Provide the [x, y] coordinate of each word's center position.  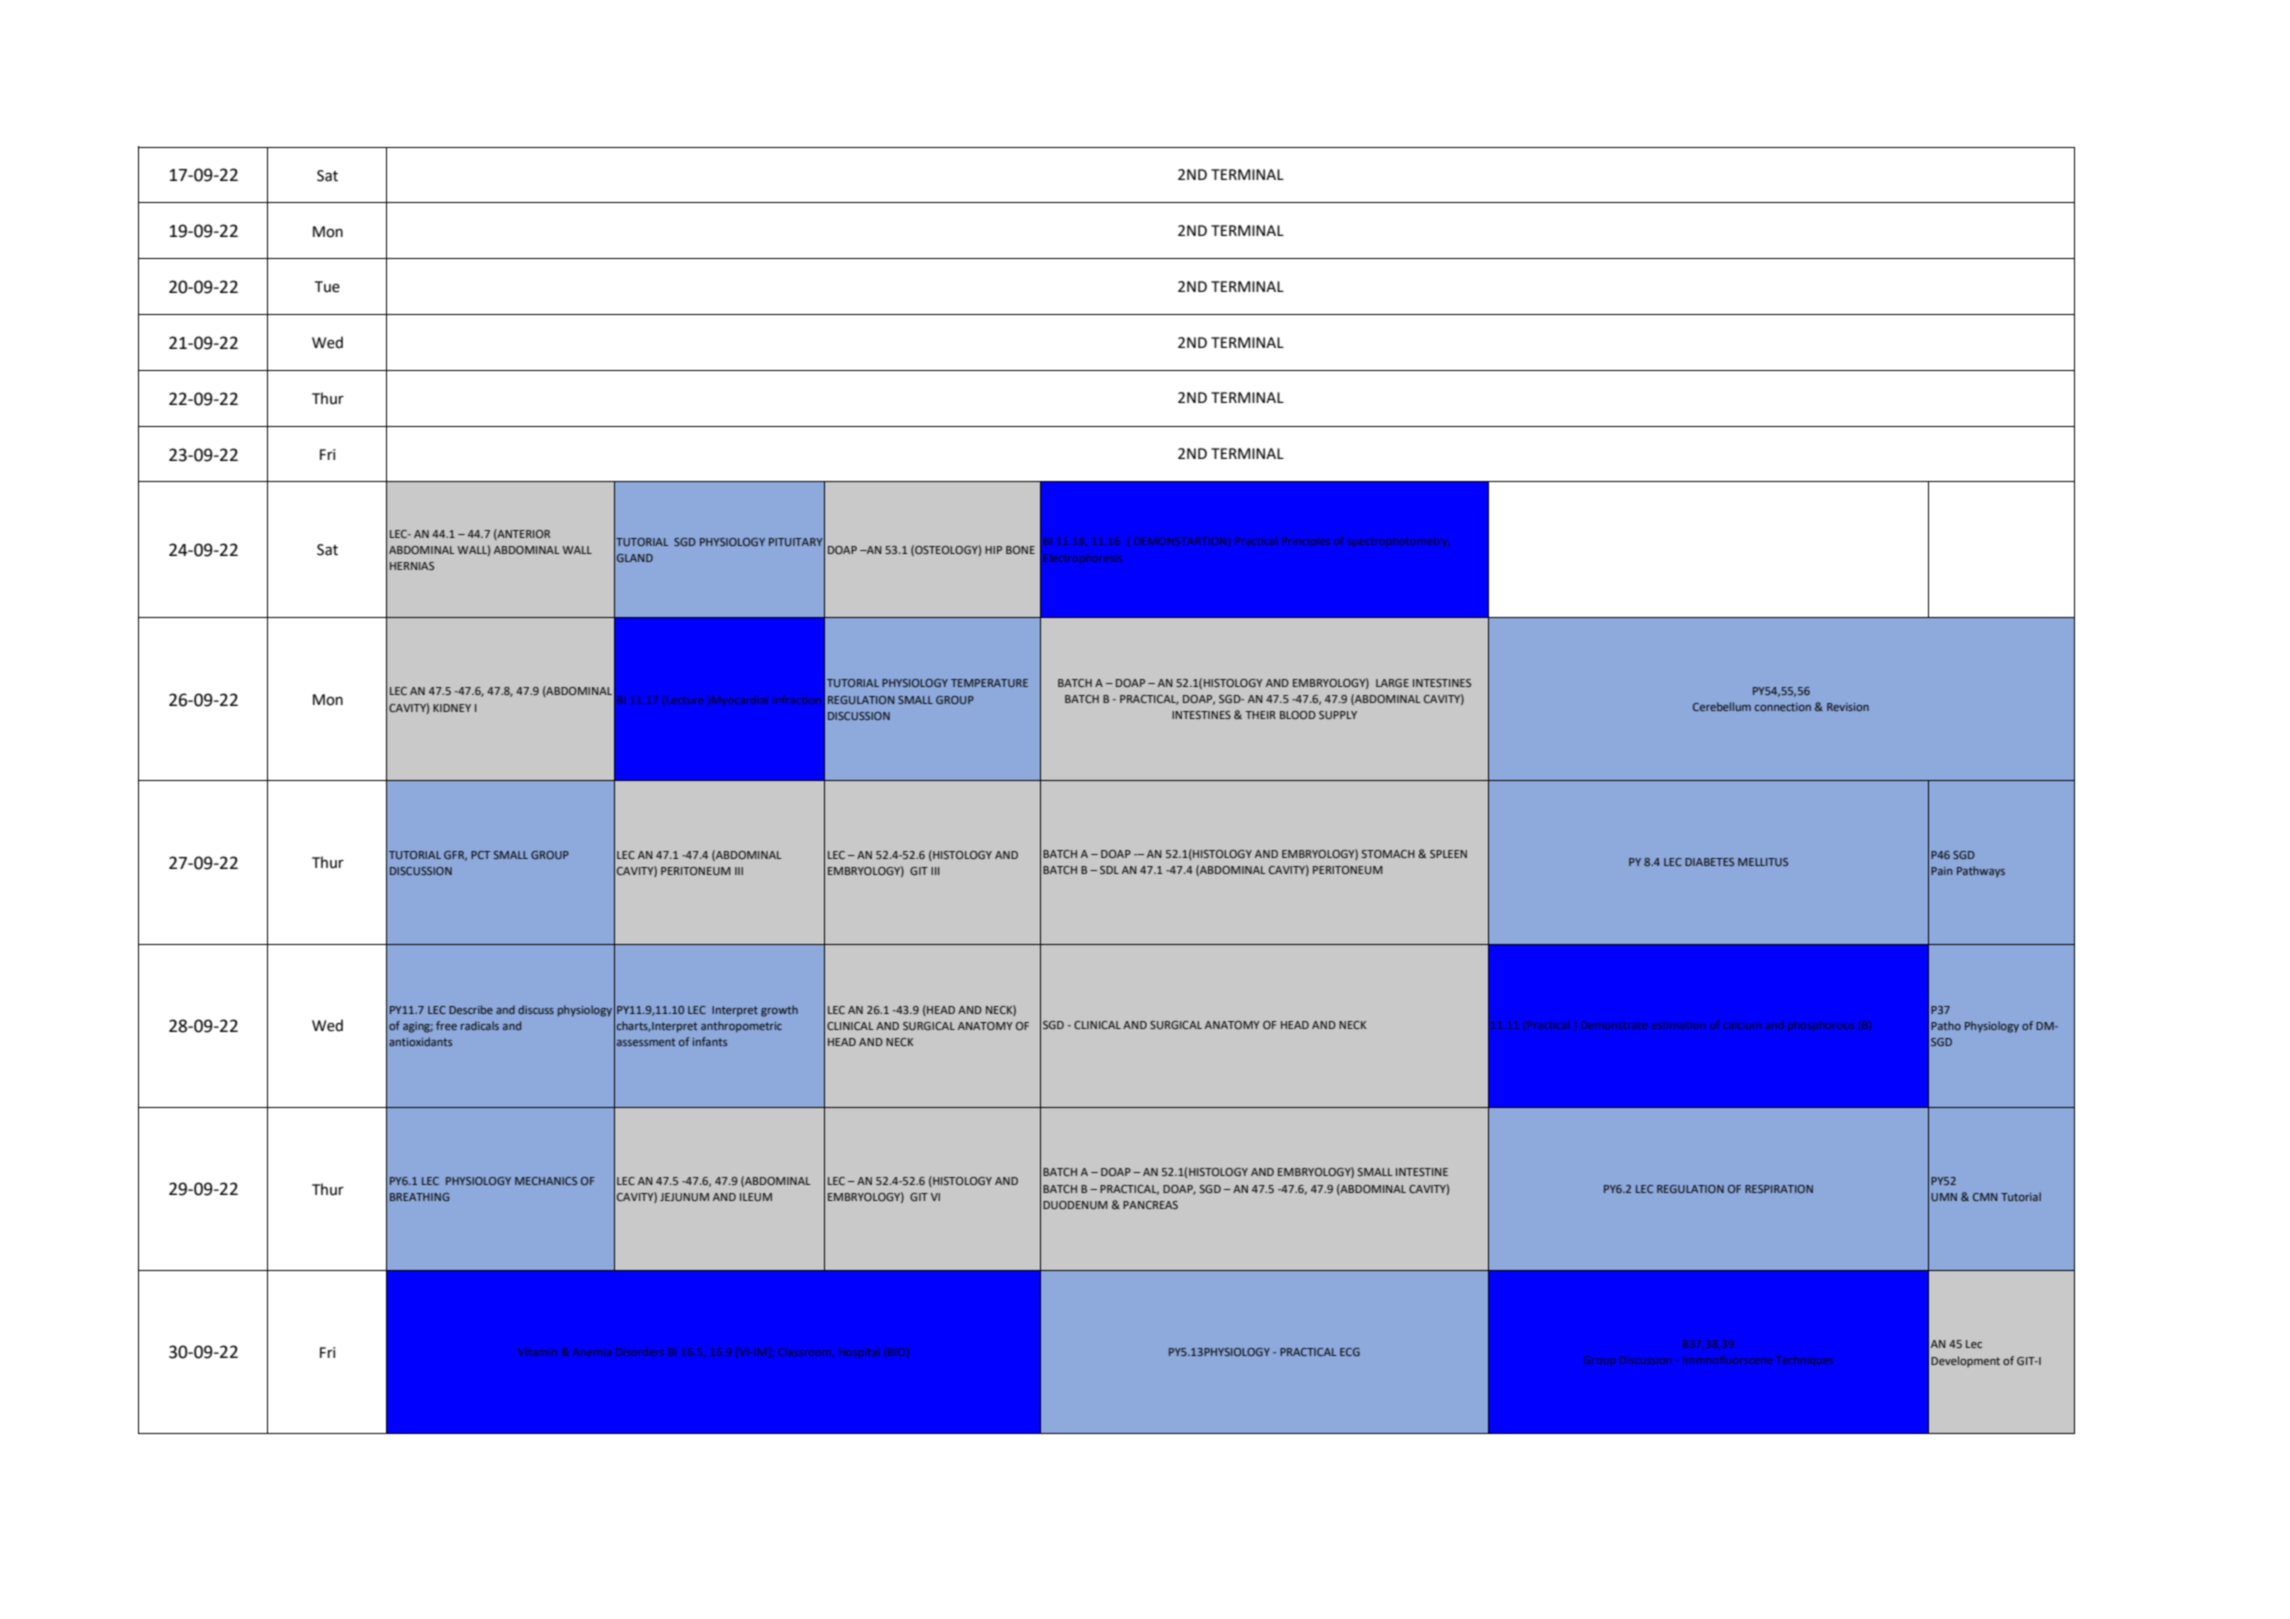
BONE [1020, 550]
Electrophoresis [1083, 559]
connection [1783, 707]
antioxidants [420, 1041]
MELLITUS [1763, 862]
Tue [327, 287]
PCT [480, 855]
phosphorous [1821, 1026]
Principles [1306, 542]
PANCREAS [1150, 1205]
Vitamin [537, 1352]
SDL [1109, 870]
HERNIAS [412, 566]
